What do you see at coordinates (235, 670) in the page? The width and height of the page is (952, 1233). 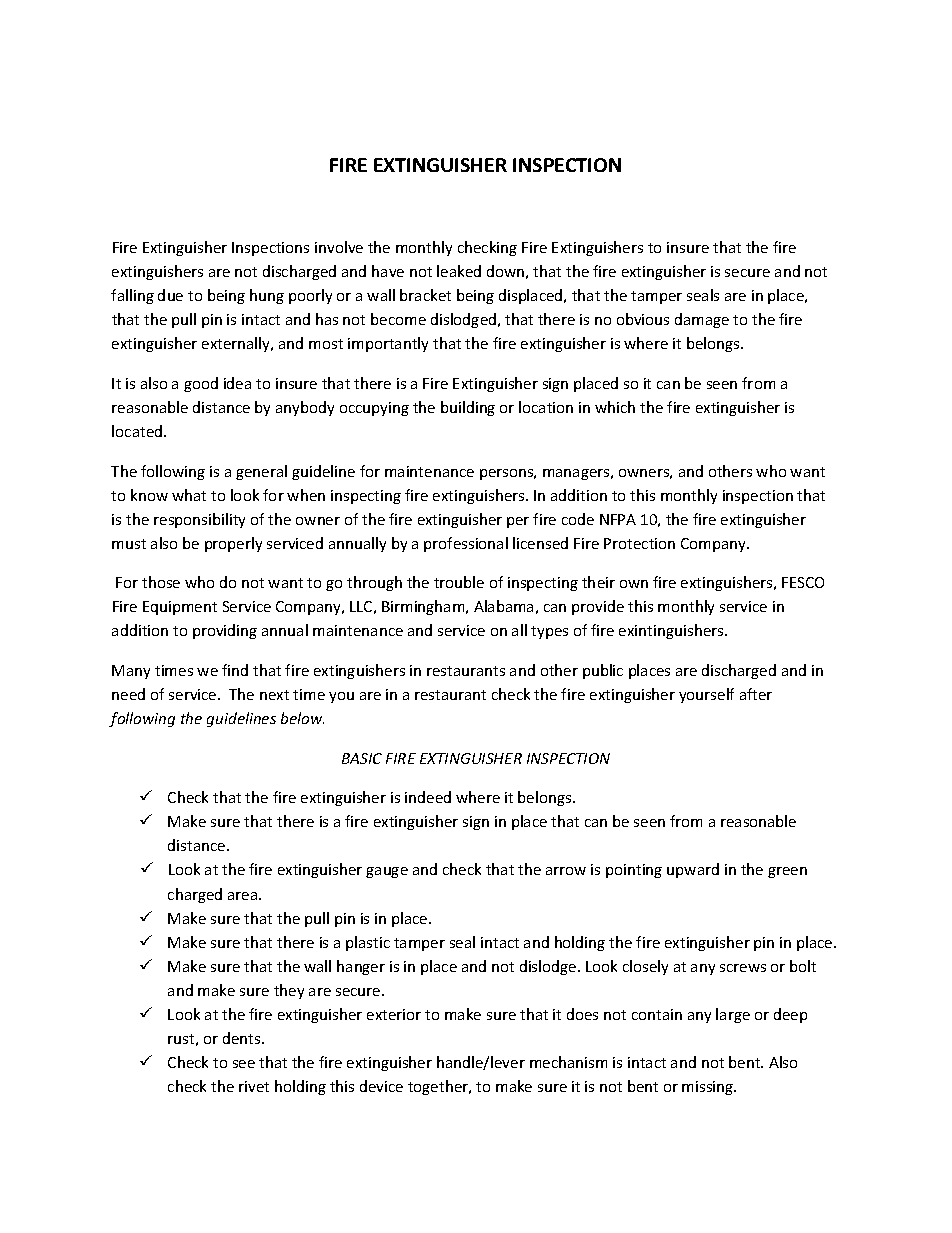 I see `find` at bounding box center [235, 670].
